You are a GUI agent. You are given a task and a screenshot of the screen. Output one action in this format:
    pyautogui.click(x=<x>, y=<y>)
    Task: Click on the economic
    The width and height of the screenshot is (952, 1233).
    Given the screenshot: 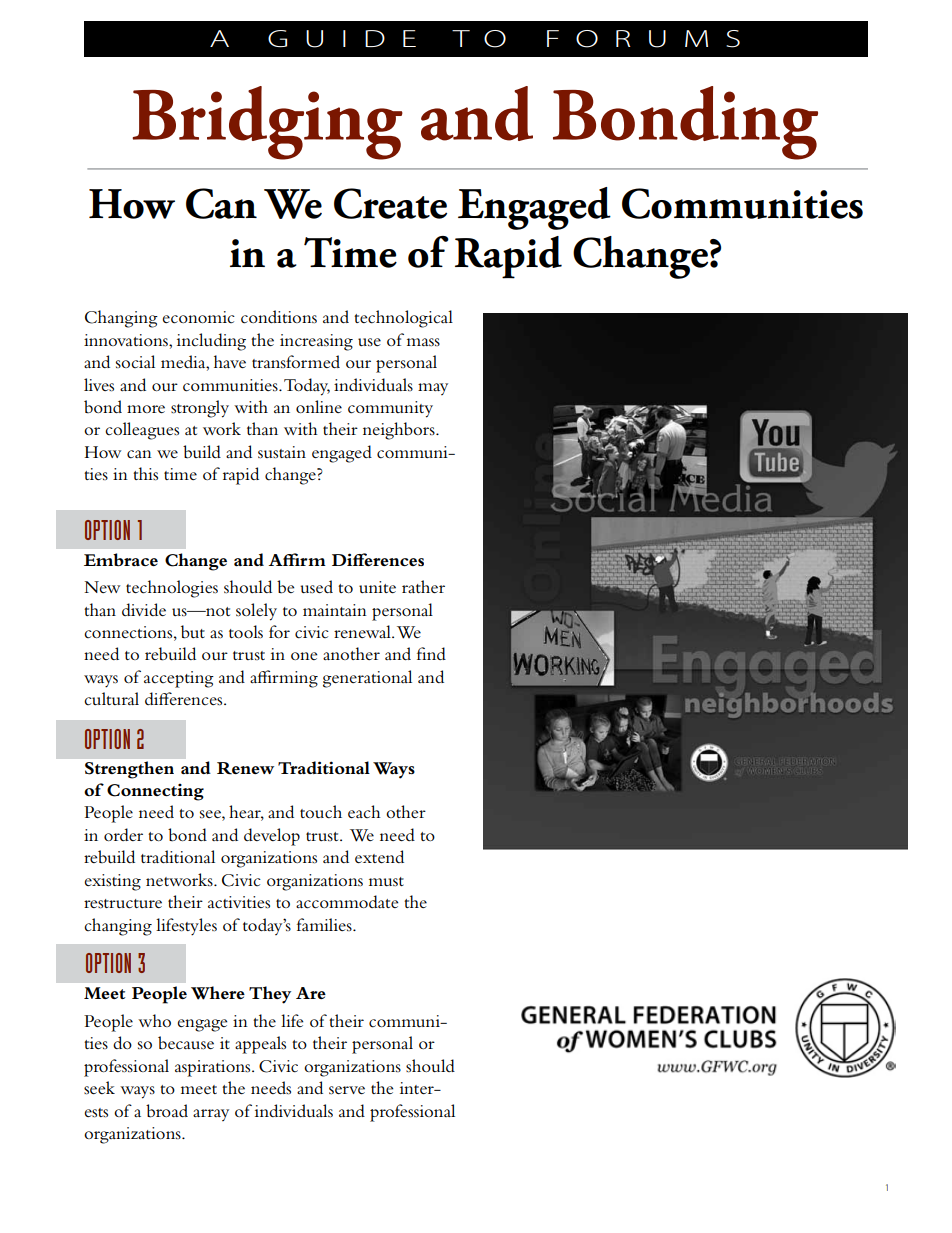 What is the action you would take?
    pyautogui.click(x=198, y=317)
